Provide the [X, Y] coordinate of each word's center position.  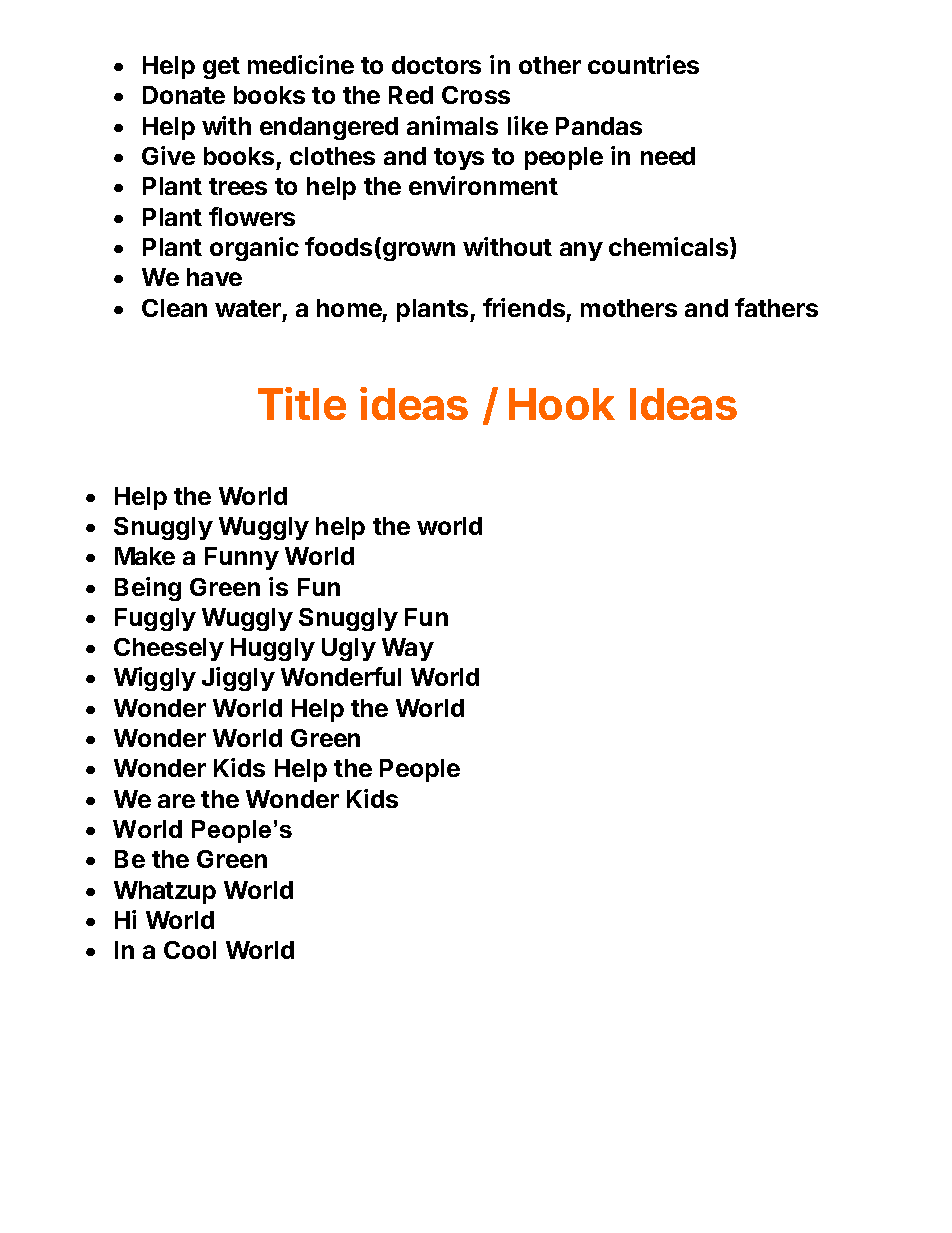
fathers [776, 307]
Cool [190, 950]
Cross [476, 95]
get [221, 68]
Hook [562, 404]
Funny [242, 558]
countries [643, 64]
